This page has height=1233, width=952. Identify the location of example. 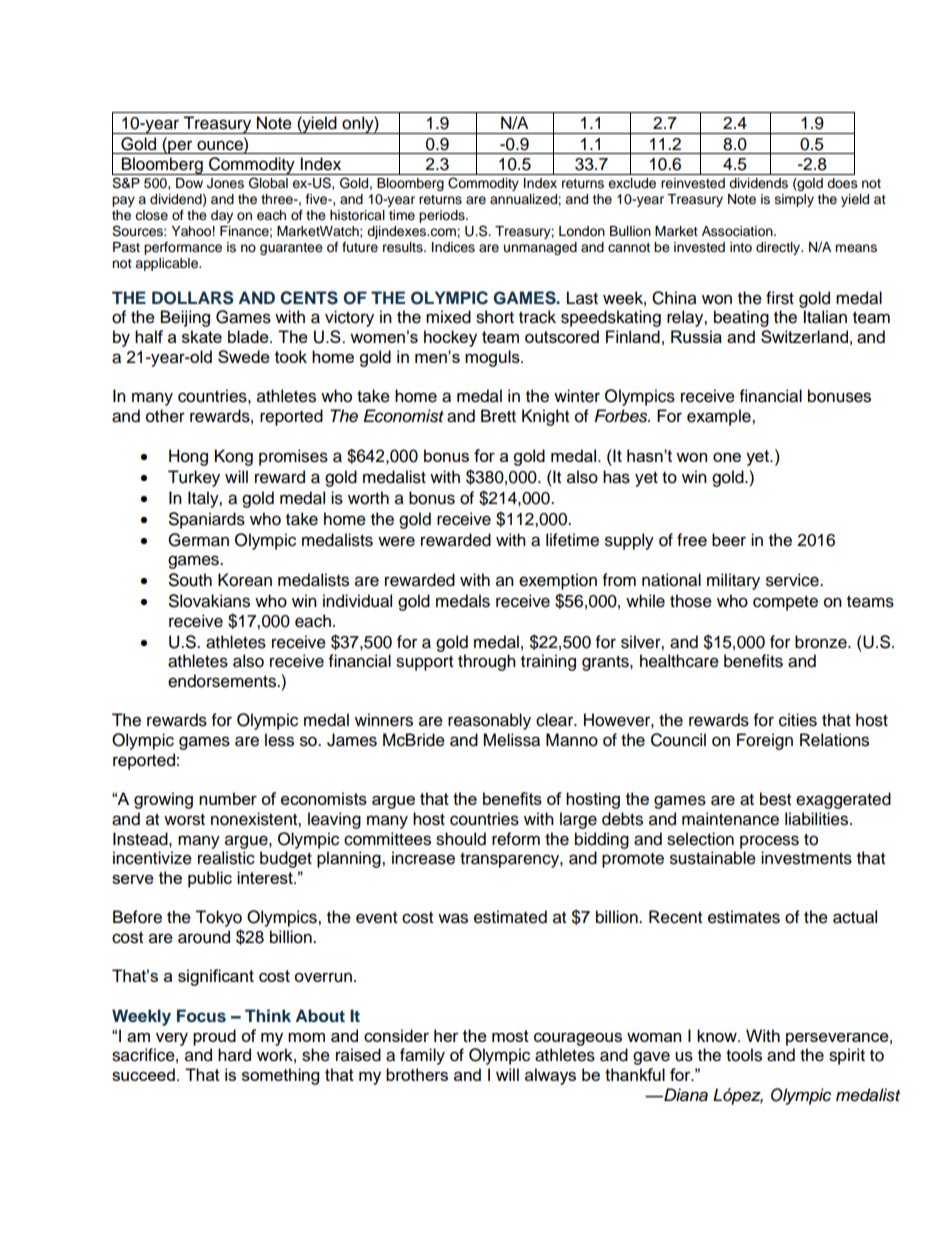
(720, 417).
